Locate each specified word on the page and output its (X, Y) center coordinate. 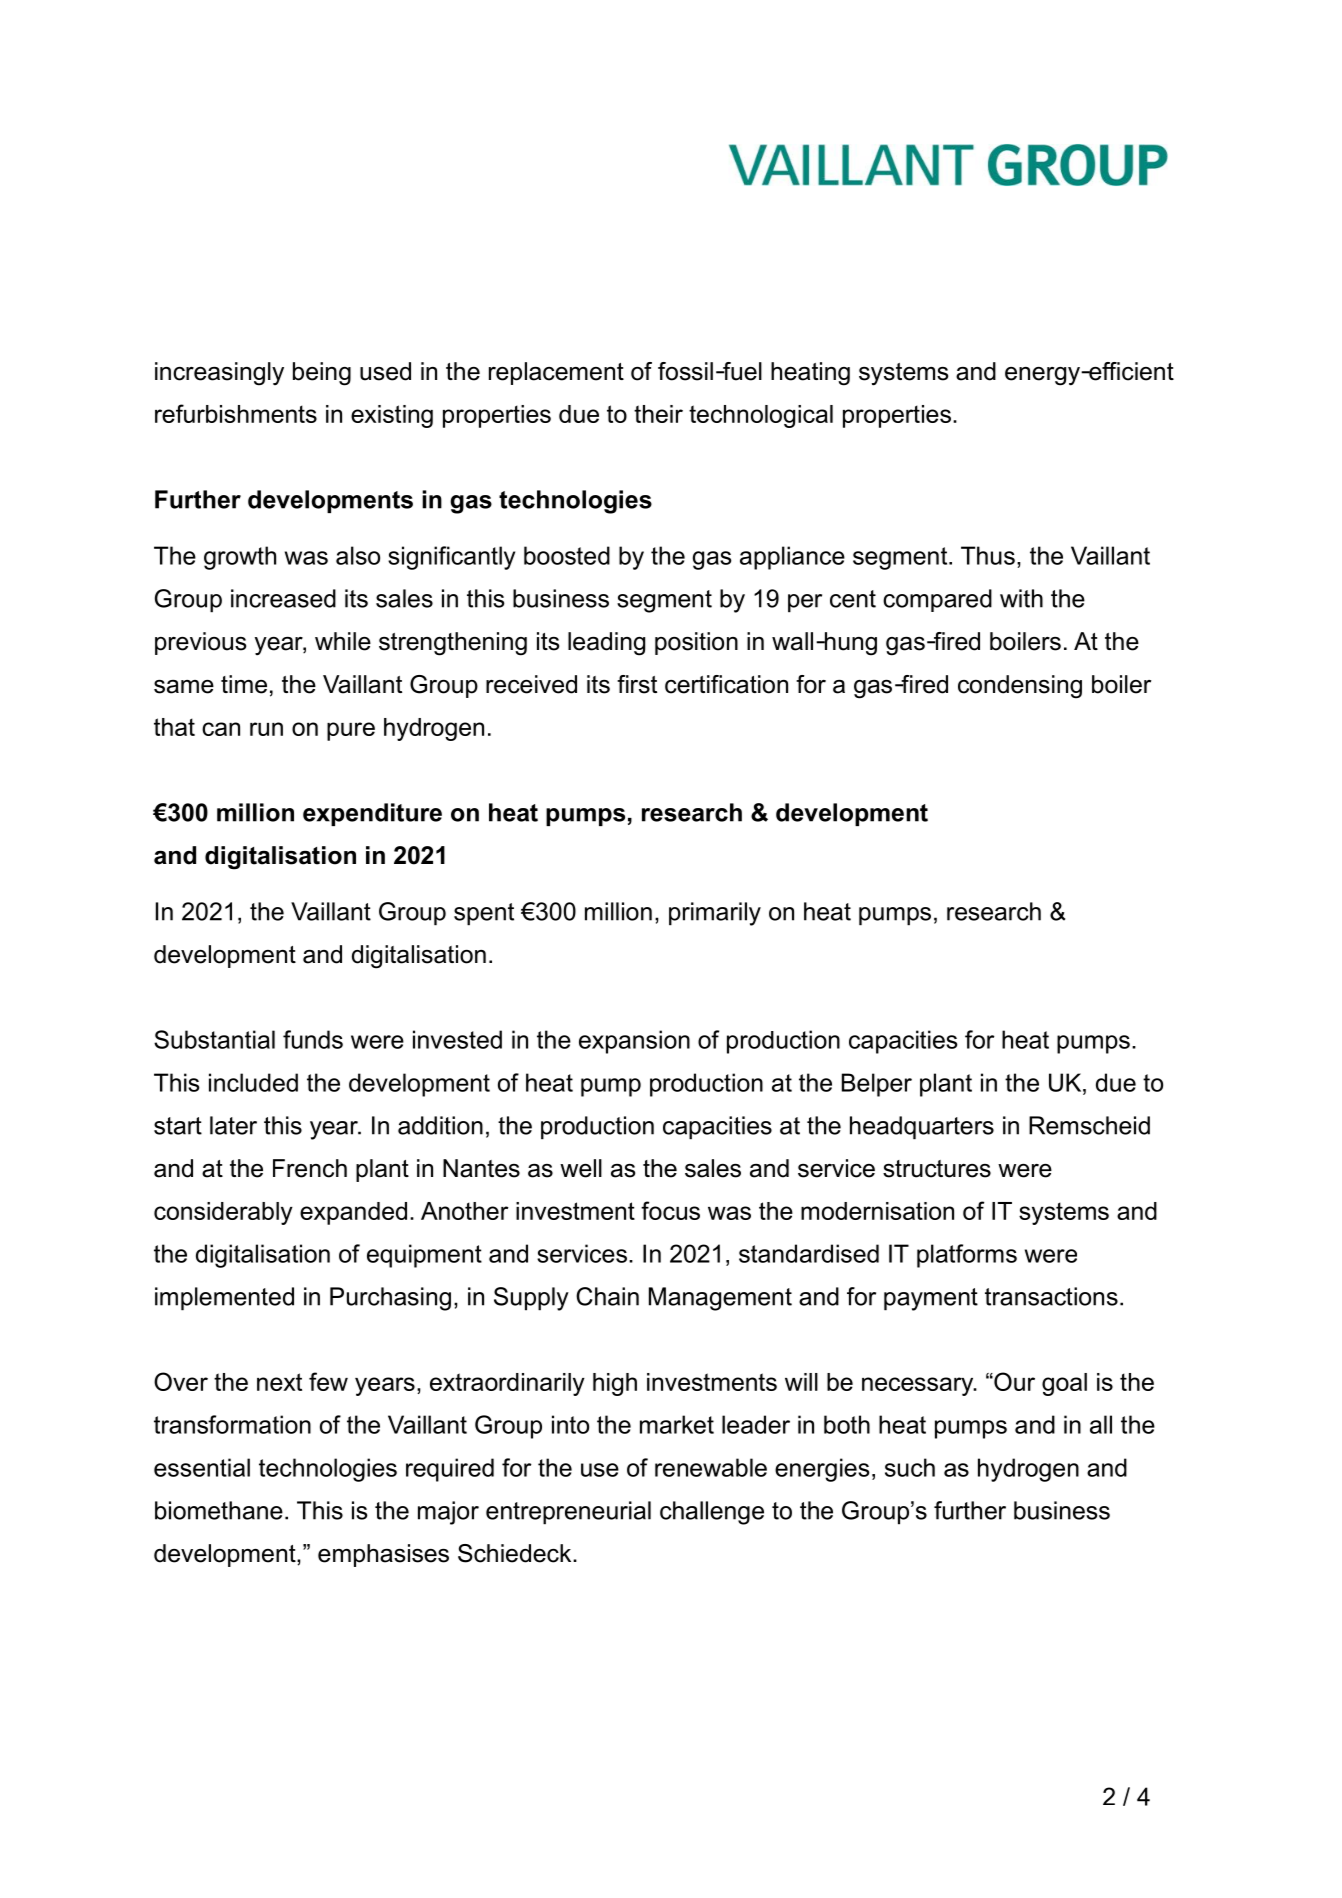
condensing (1020, 687)
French (310, 1168)
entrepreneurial (568, 1513)
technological (761, 416)
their (658, 414)
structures (937, 1169)
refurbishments (236, 413)
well (581, 1168)
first (637, 684)
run (266, 729)
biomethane (219, 1510)
